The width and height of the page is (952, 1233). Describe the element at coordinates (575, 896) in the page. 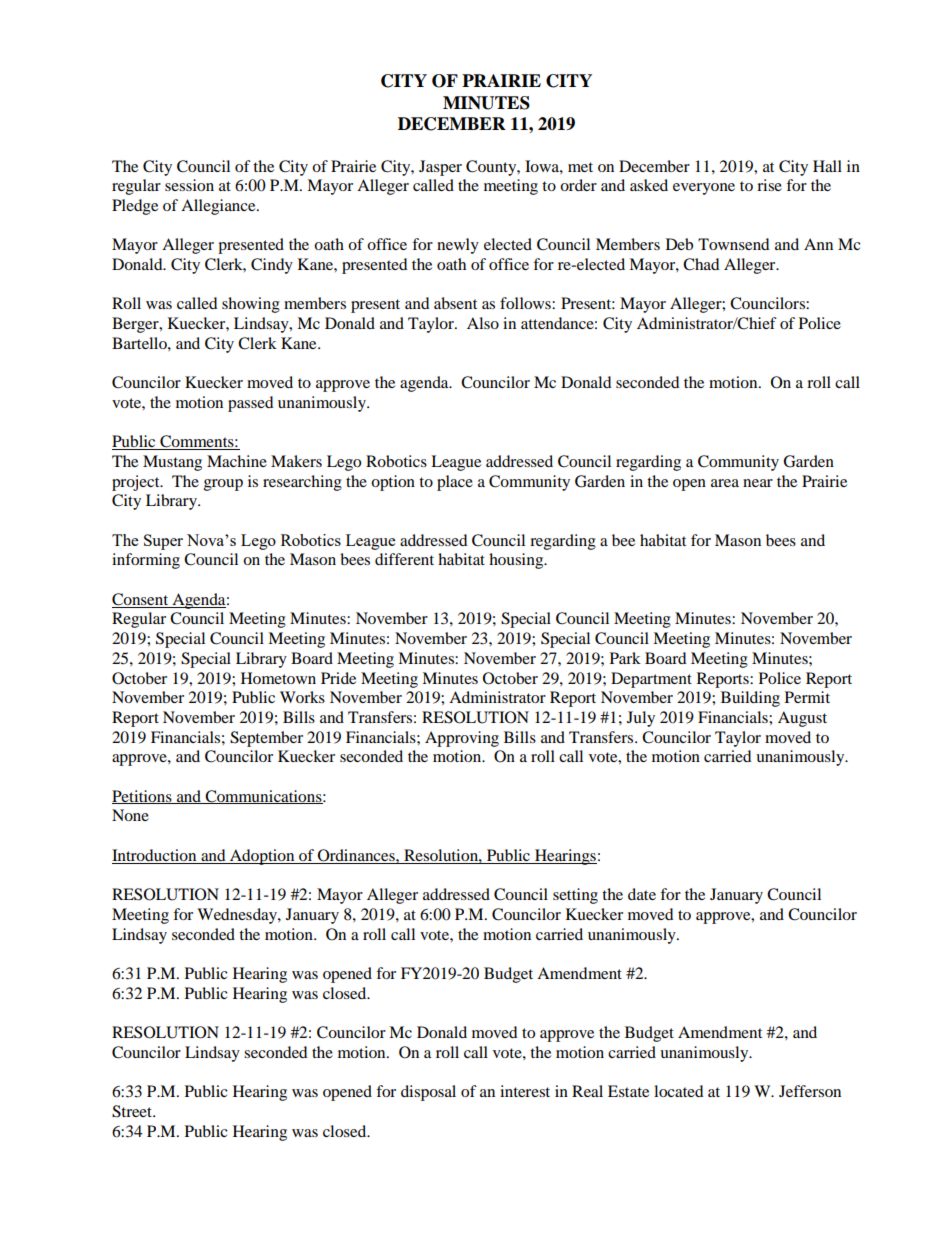

I see `setting` at that location.
